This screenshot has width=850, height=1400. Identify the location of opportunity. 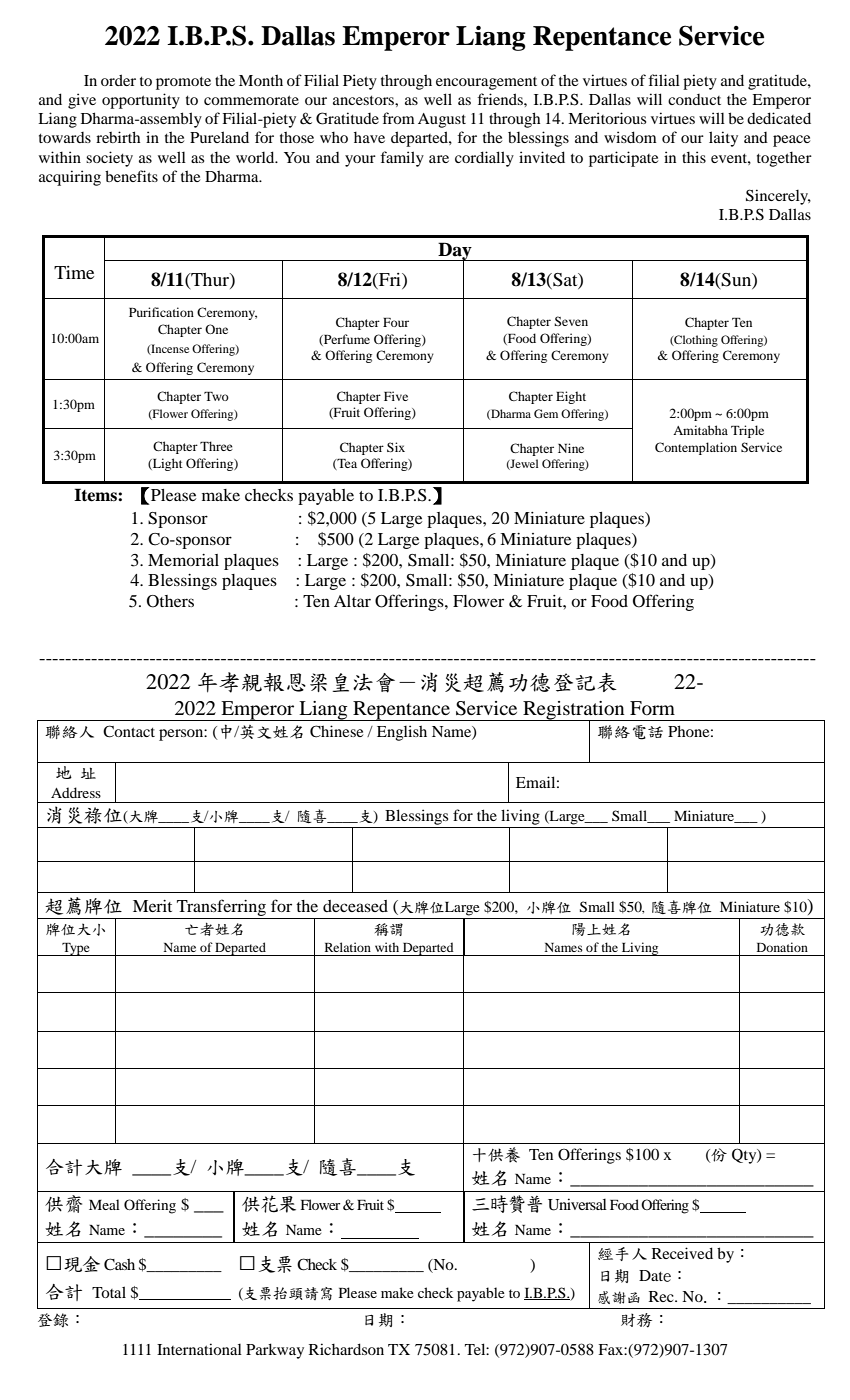
(141, 101).
